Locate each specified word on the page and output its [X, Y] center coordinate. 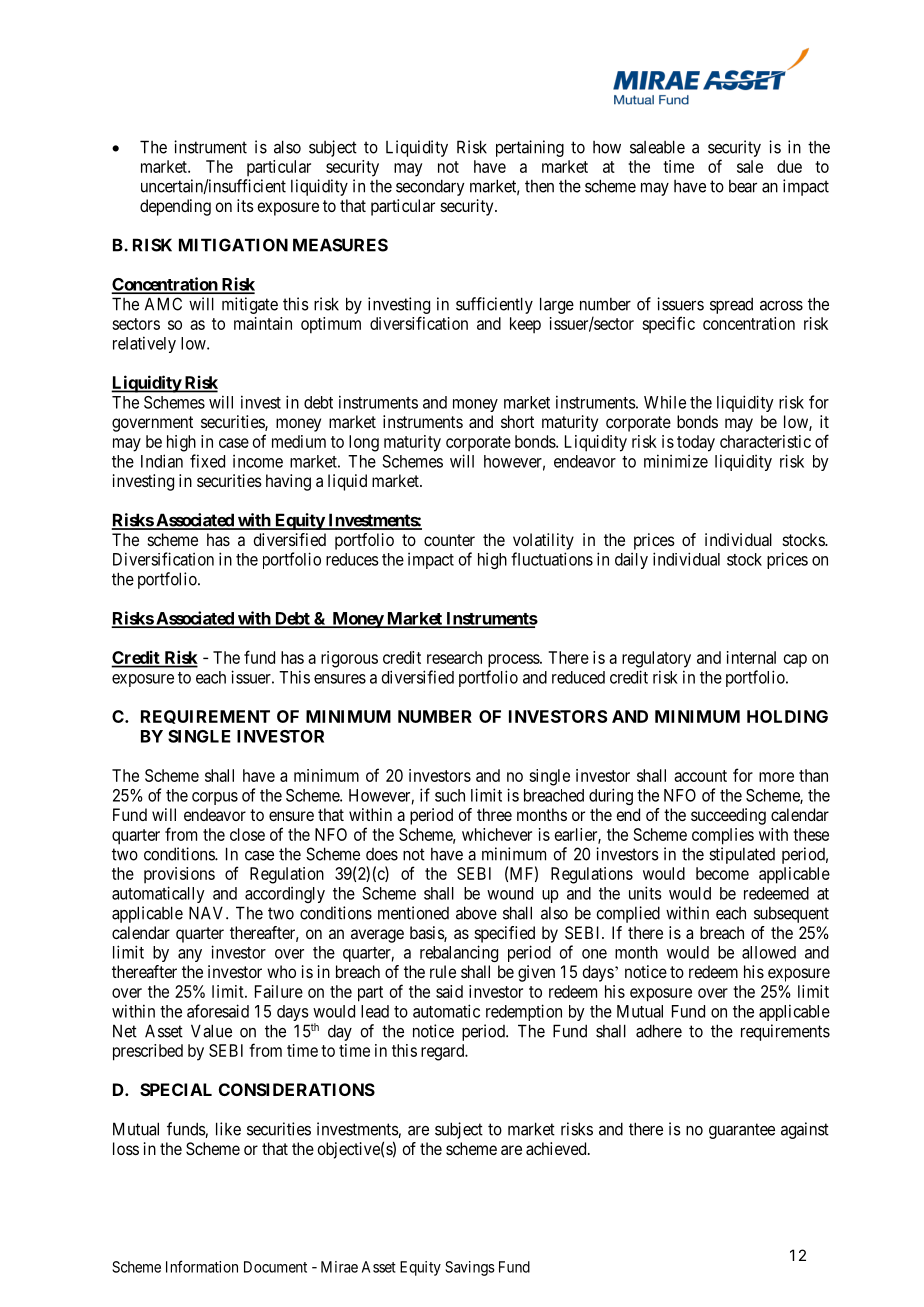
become [722, 873]
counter [449, 540]
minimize [676, 461]
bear [743, 186]
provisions [179, 875]
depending [175, 207]
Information [202, 1266]
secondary [430, 187]
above [476, 913]
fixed [207, 461]
